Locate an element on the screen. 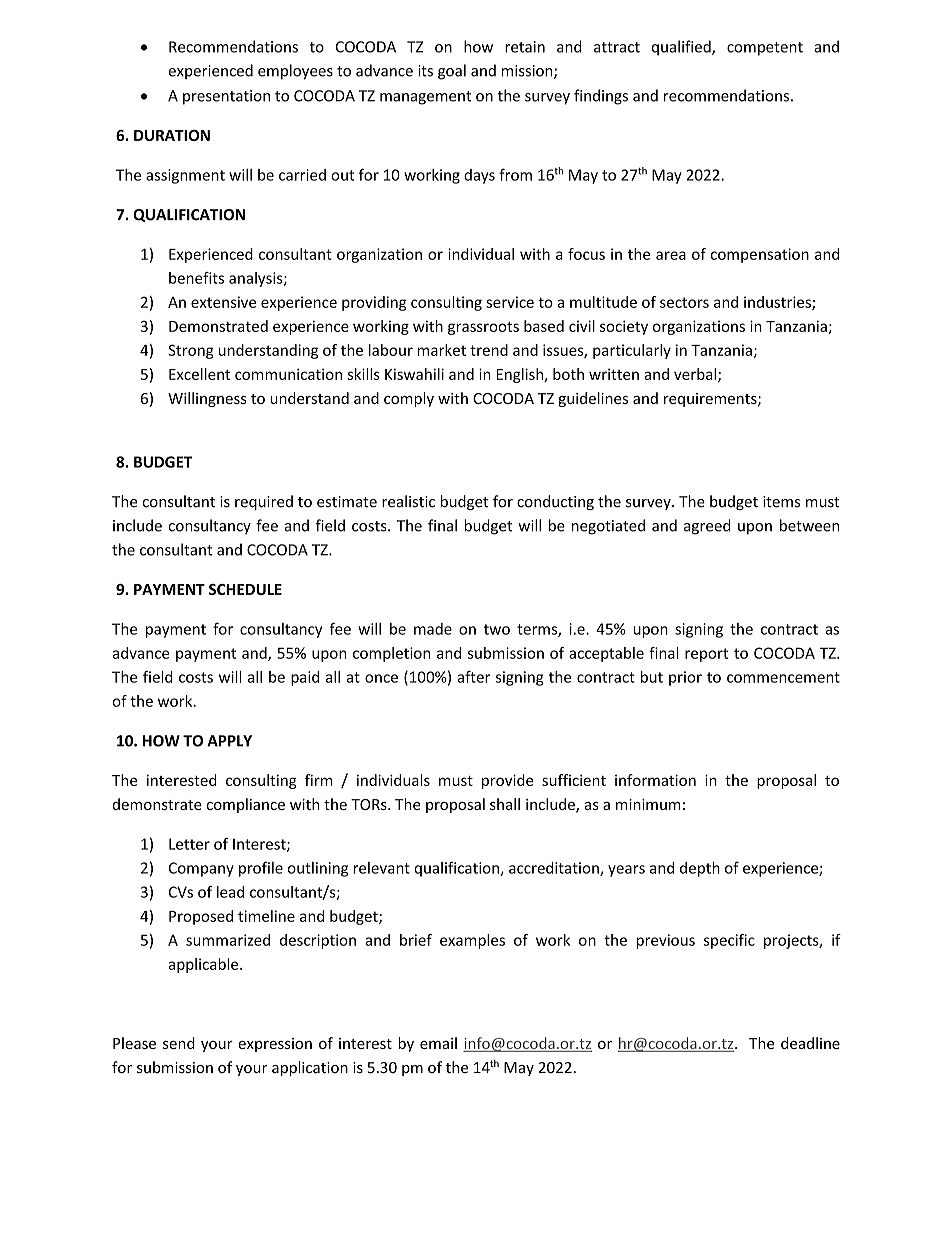 The image size is (952, 1233). competent is located at coordinates (765, 49).
